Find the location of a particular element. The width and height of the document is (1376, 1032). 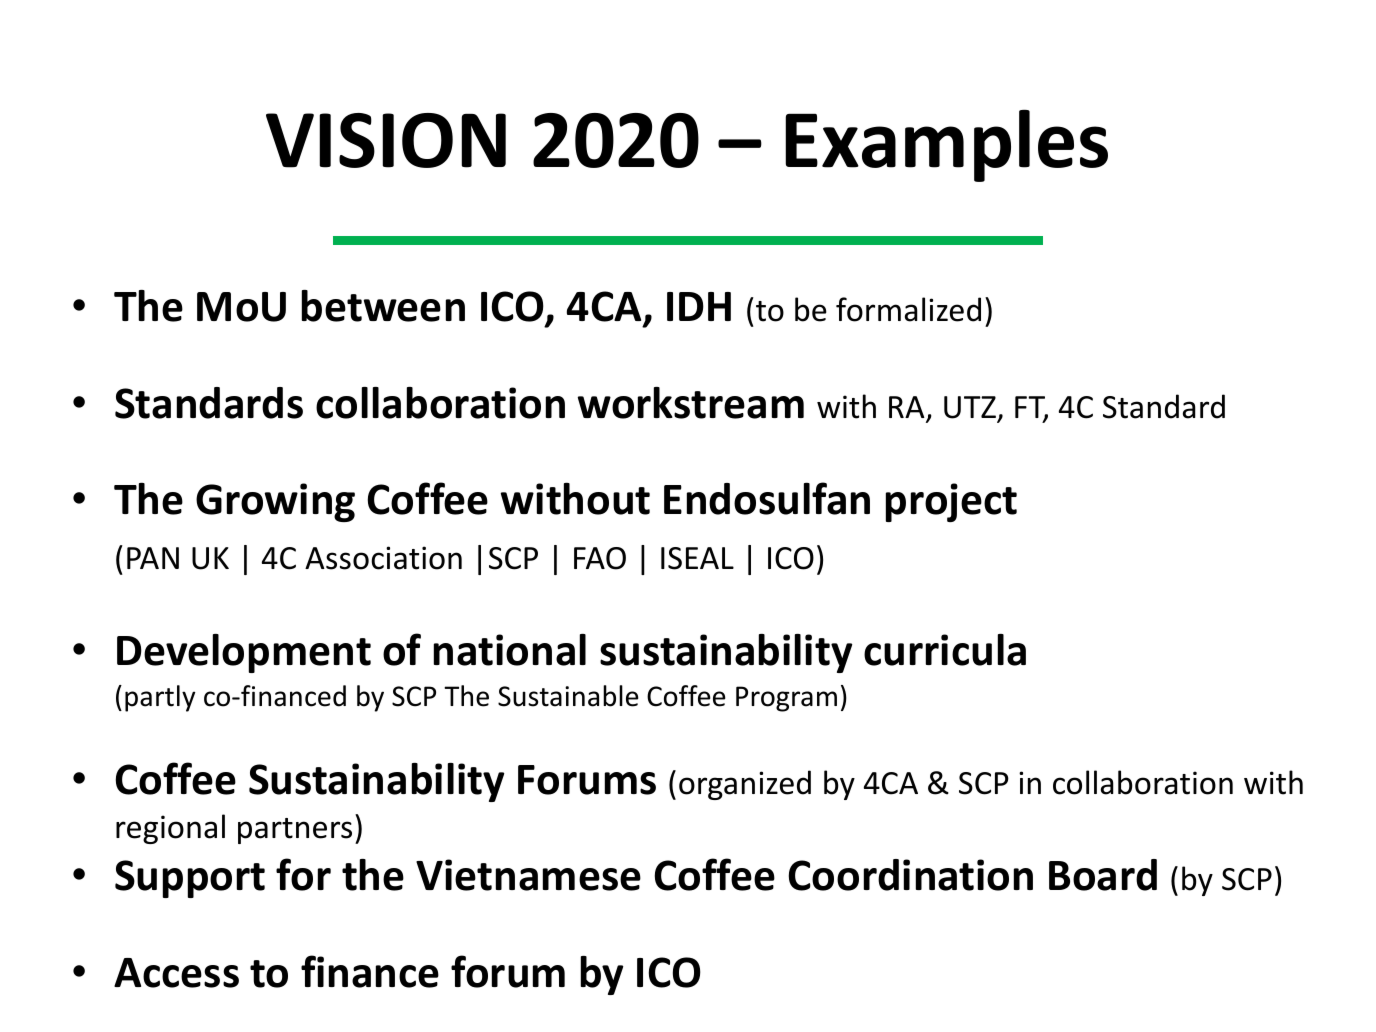

PAN is located at coordinates (153, 558).
